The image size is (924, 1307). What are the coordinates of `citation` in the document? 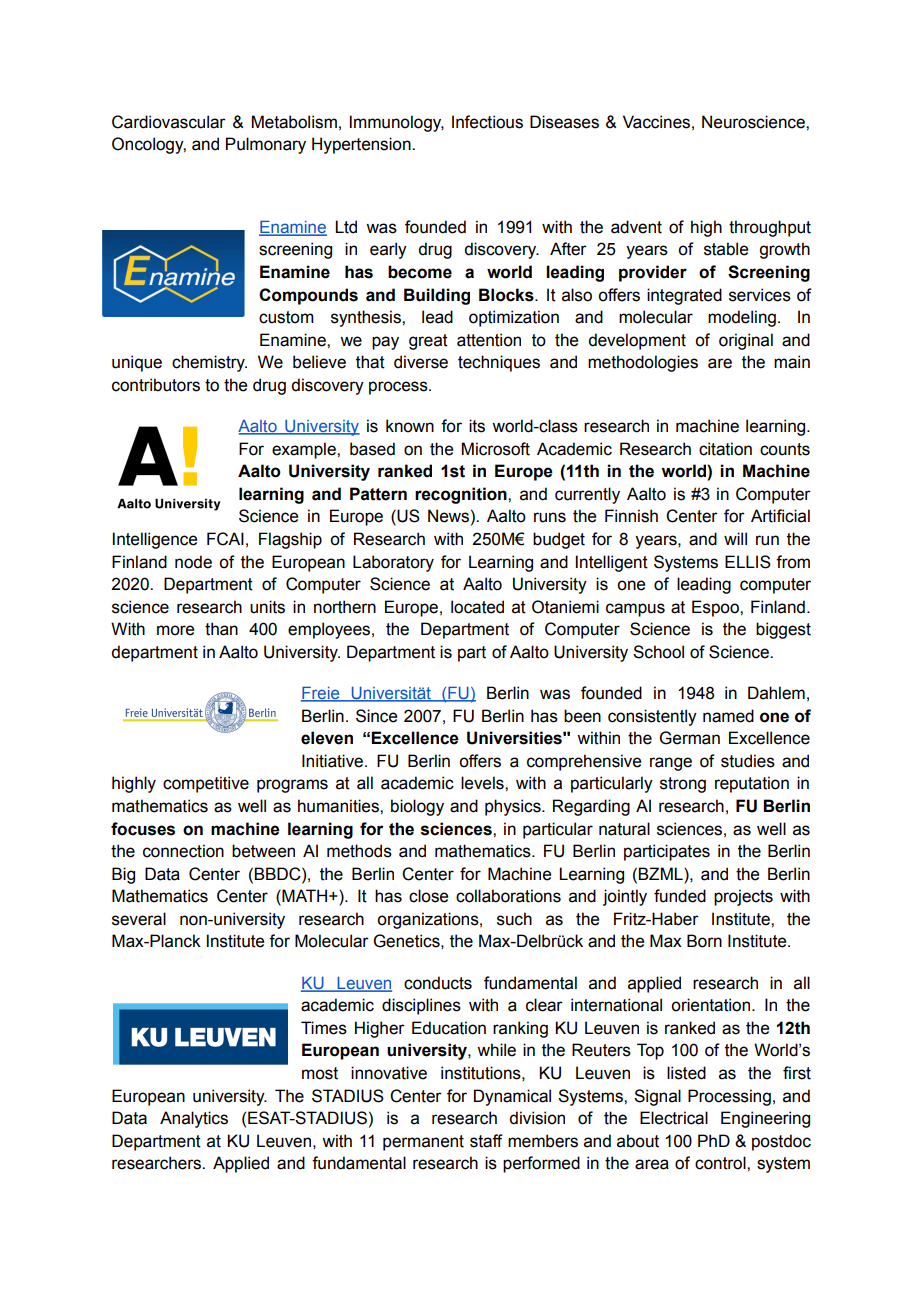 It's located at (725, 449).
